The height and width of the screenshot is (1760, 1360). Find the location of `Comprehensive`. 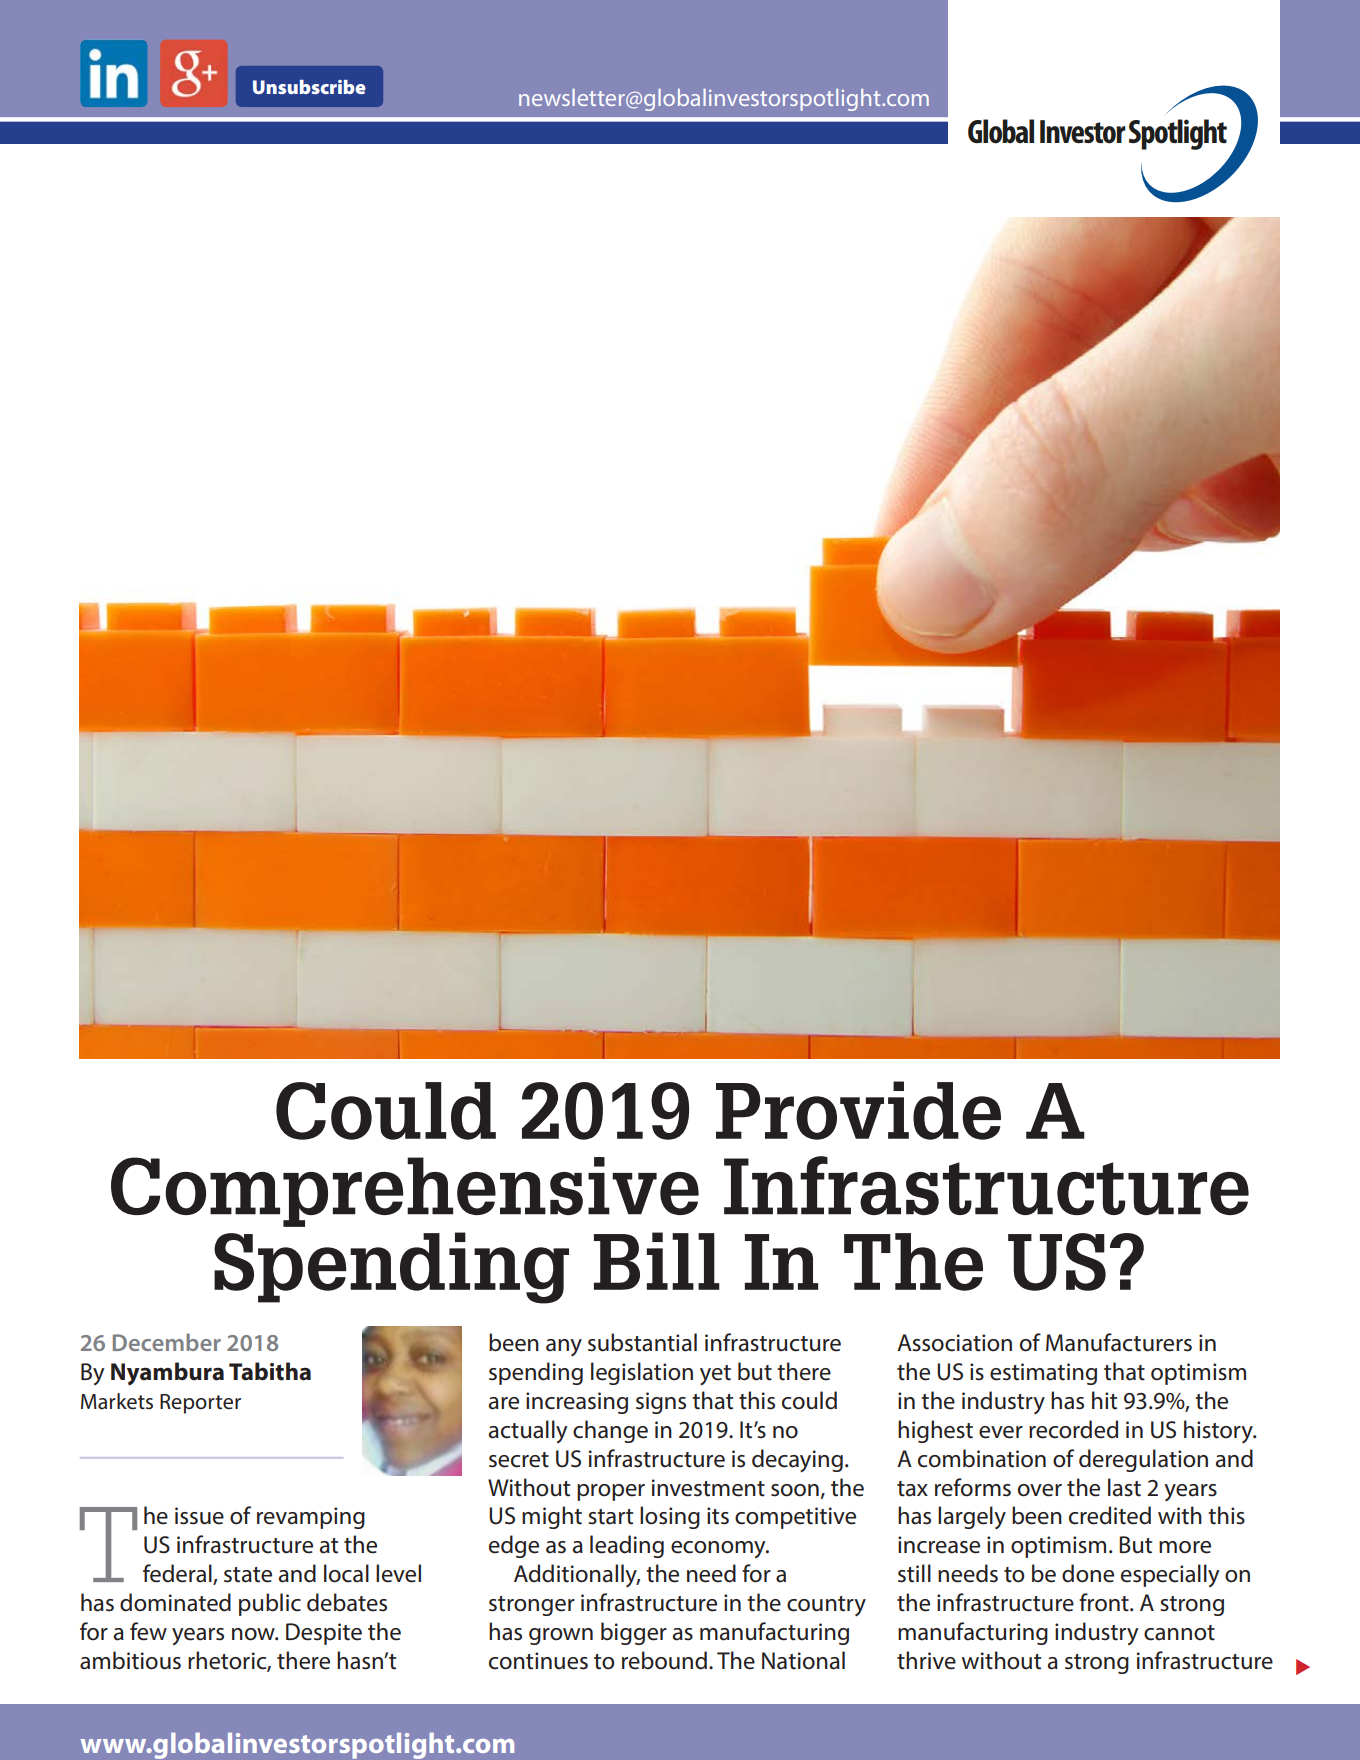

Comprehensive is located at coordinates (405, 1192).
